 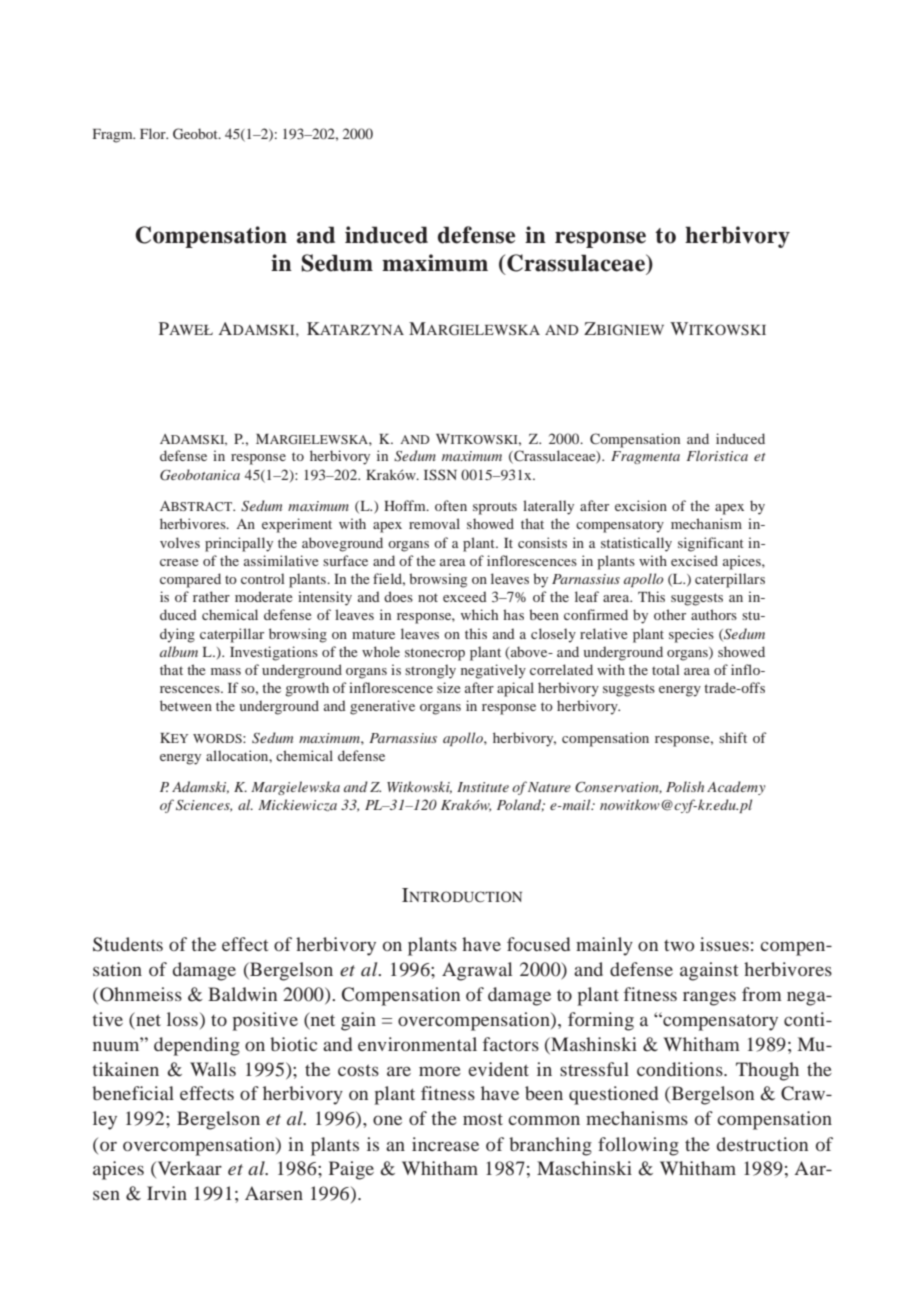 What do you see at coordinates (451, 505) in the document?
I see `often` at bounding box center [451, 505].
